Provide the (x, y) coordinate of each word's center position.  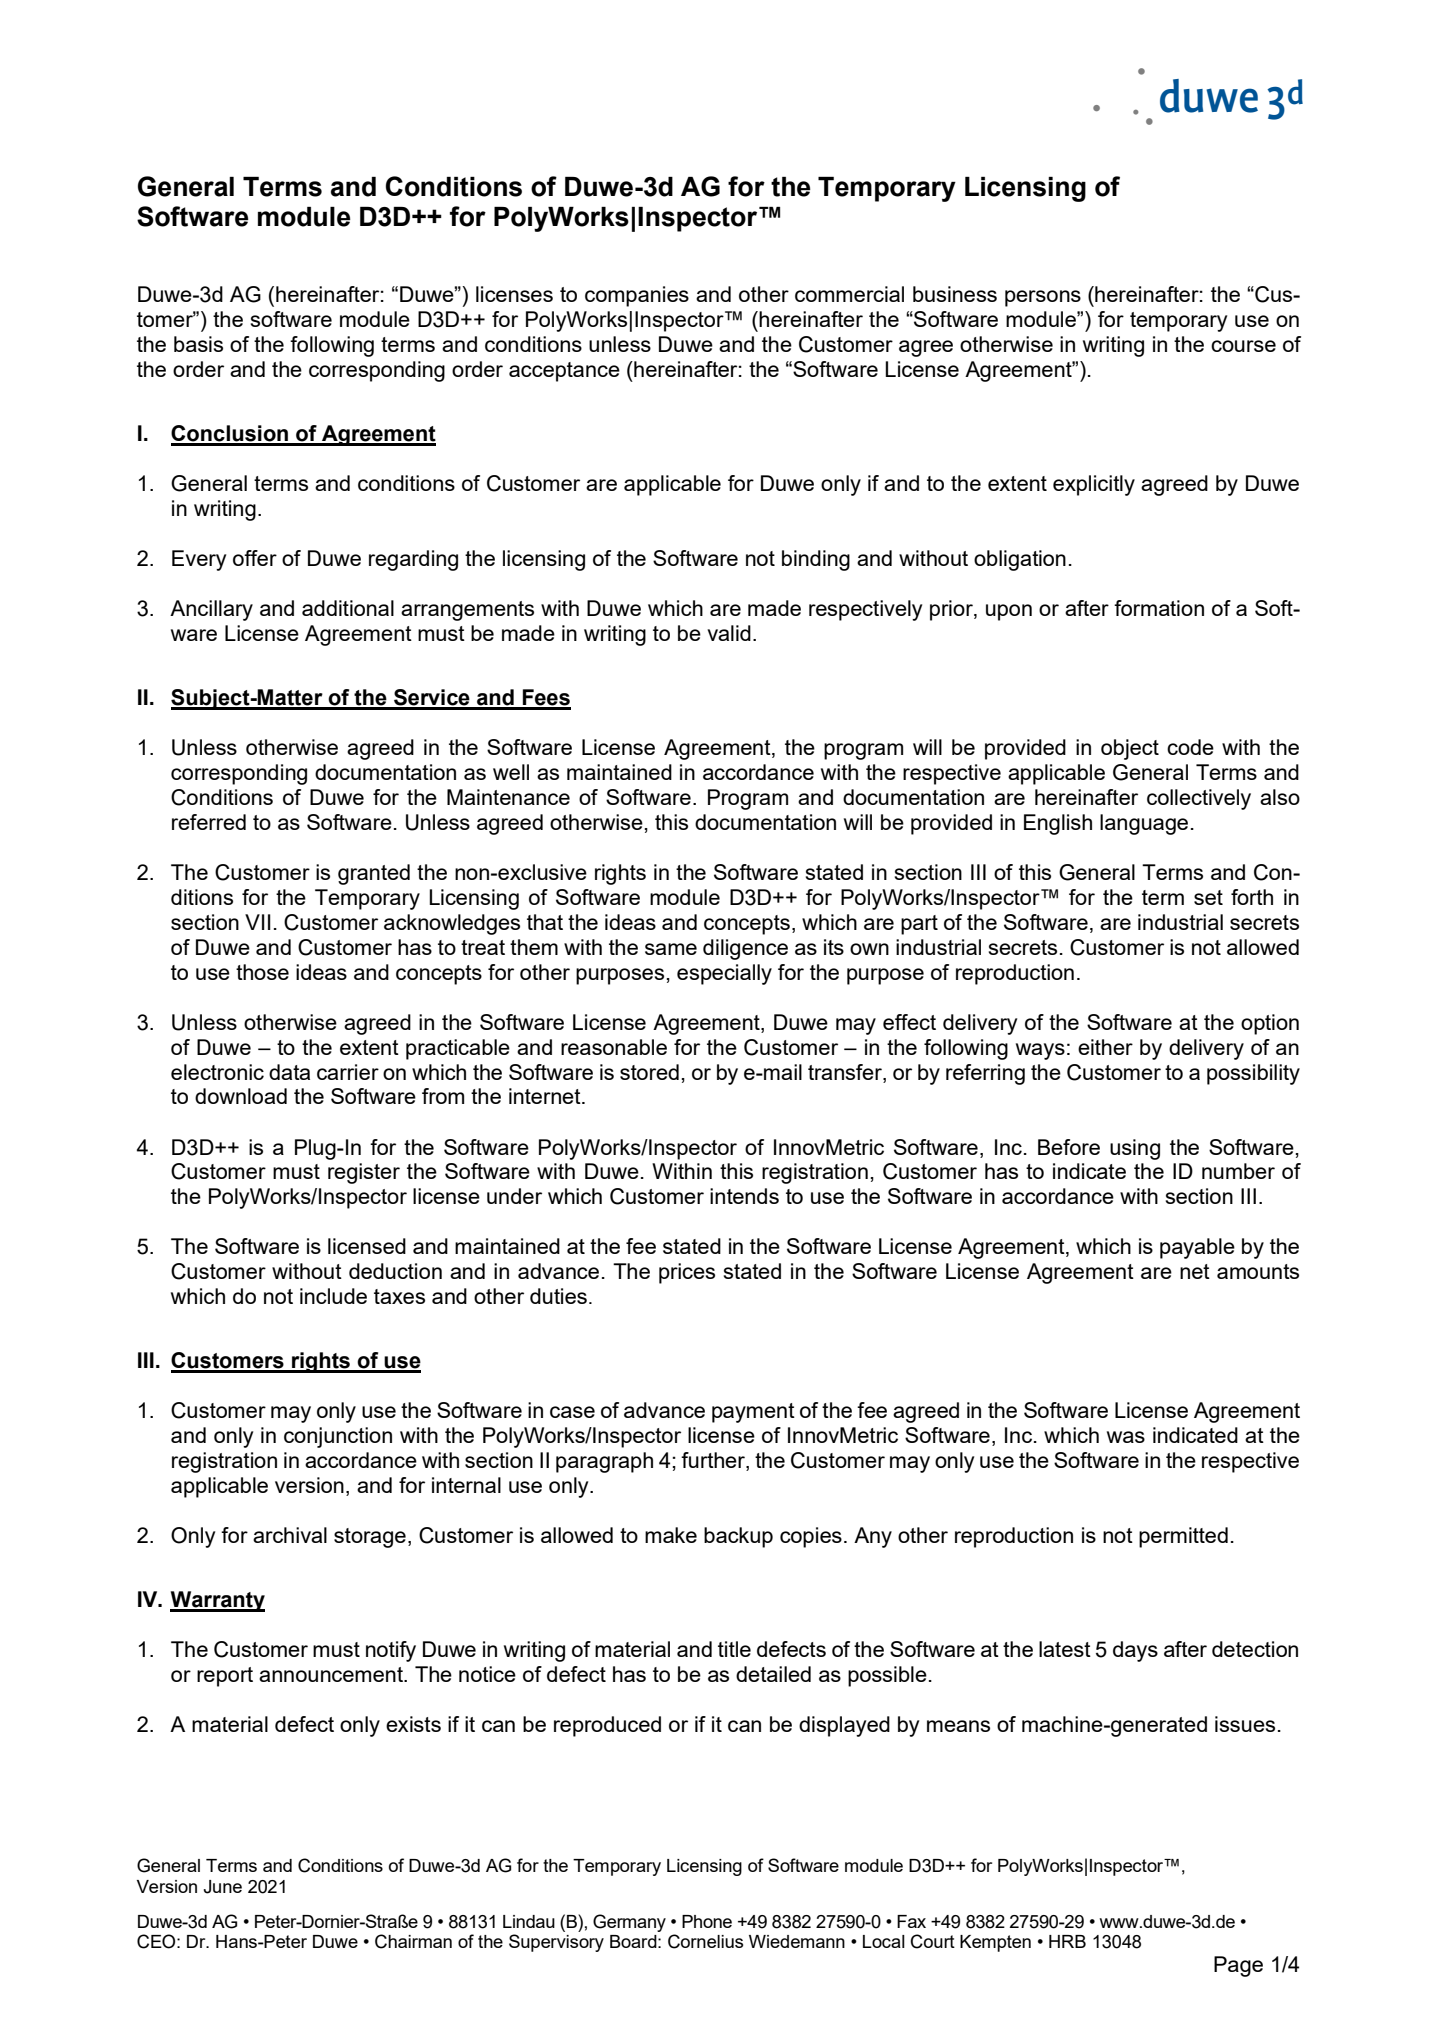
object (1130, 749)
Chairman (413, 1941)
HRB (1067, 1941)
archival (290, 1535)
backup (738, 1537)
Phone (707, 1921)
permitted (1183, 1537)
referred (209, 822)
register (364, 1173)
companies (637, 296)
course (1243, 346)
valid (729, 633)
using (1135, 1149)
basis (198, 344)
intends (744, 1196)
